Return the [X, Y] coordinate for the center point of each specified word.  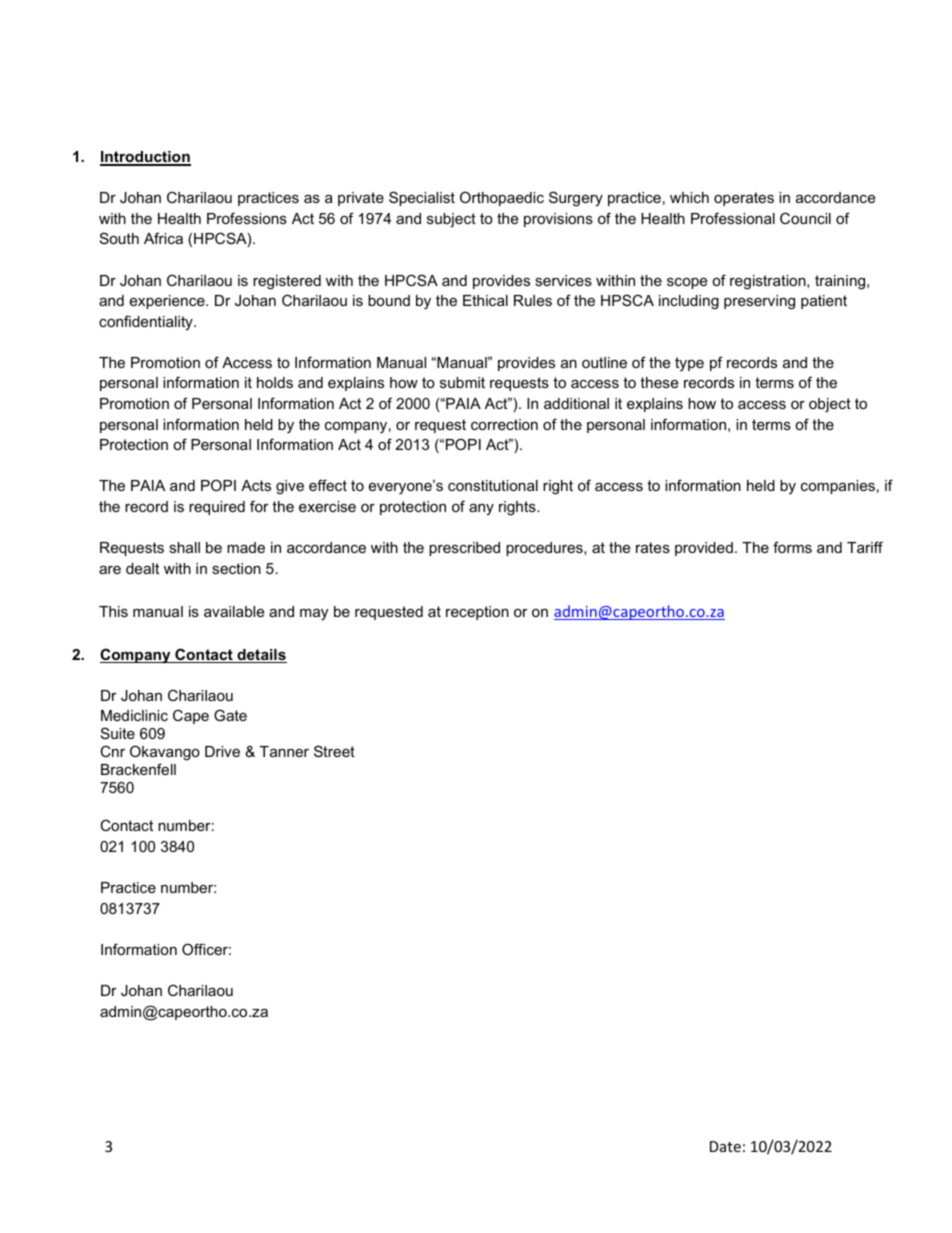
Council [805, 218]
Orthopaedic [502, 198]
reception [477, 613]
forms [792, 547]
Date [725, 1146]
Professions [247, 218]
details [261, 656]
